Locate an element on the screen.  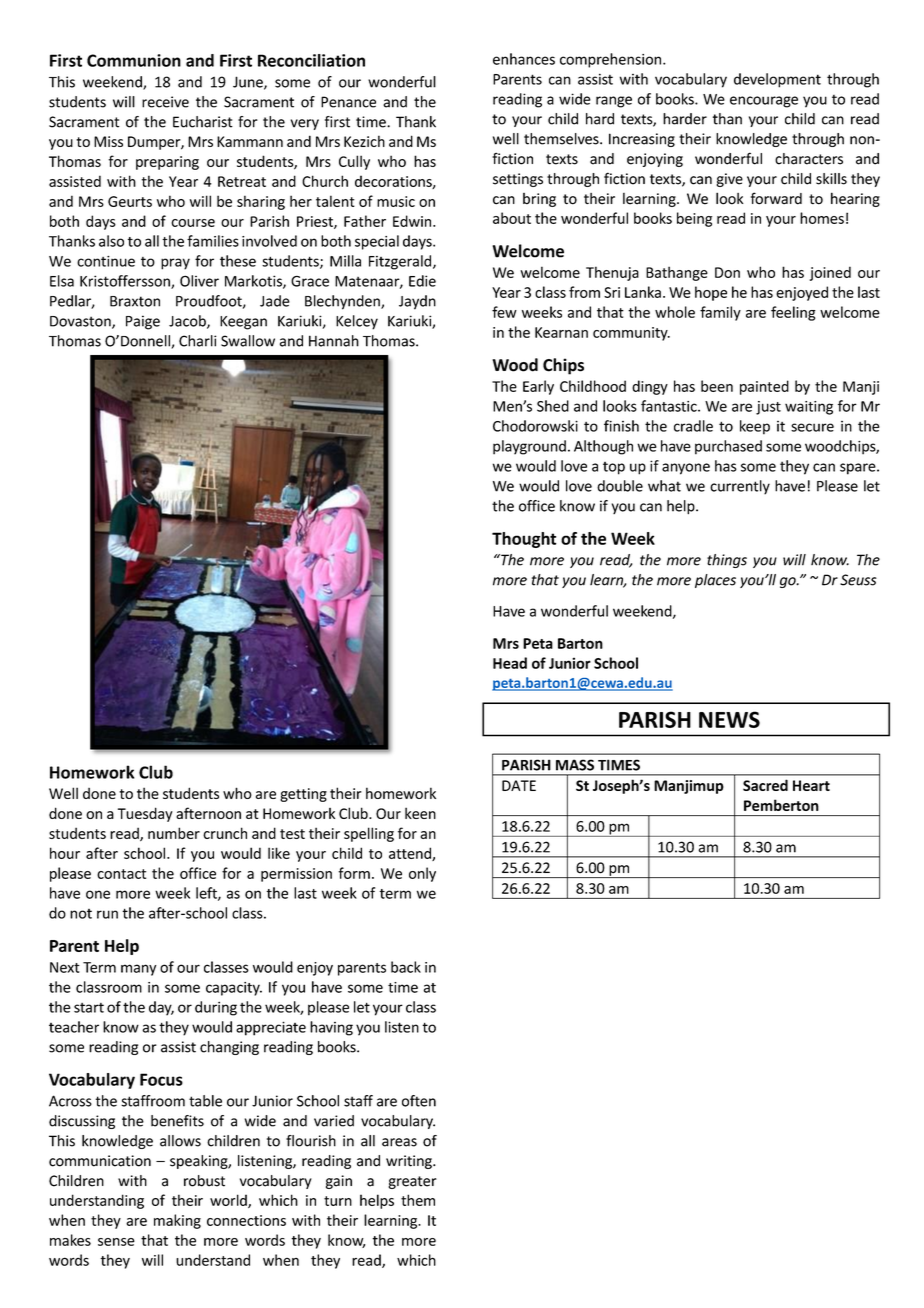
enhances is located at coordinates (524, 59).
